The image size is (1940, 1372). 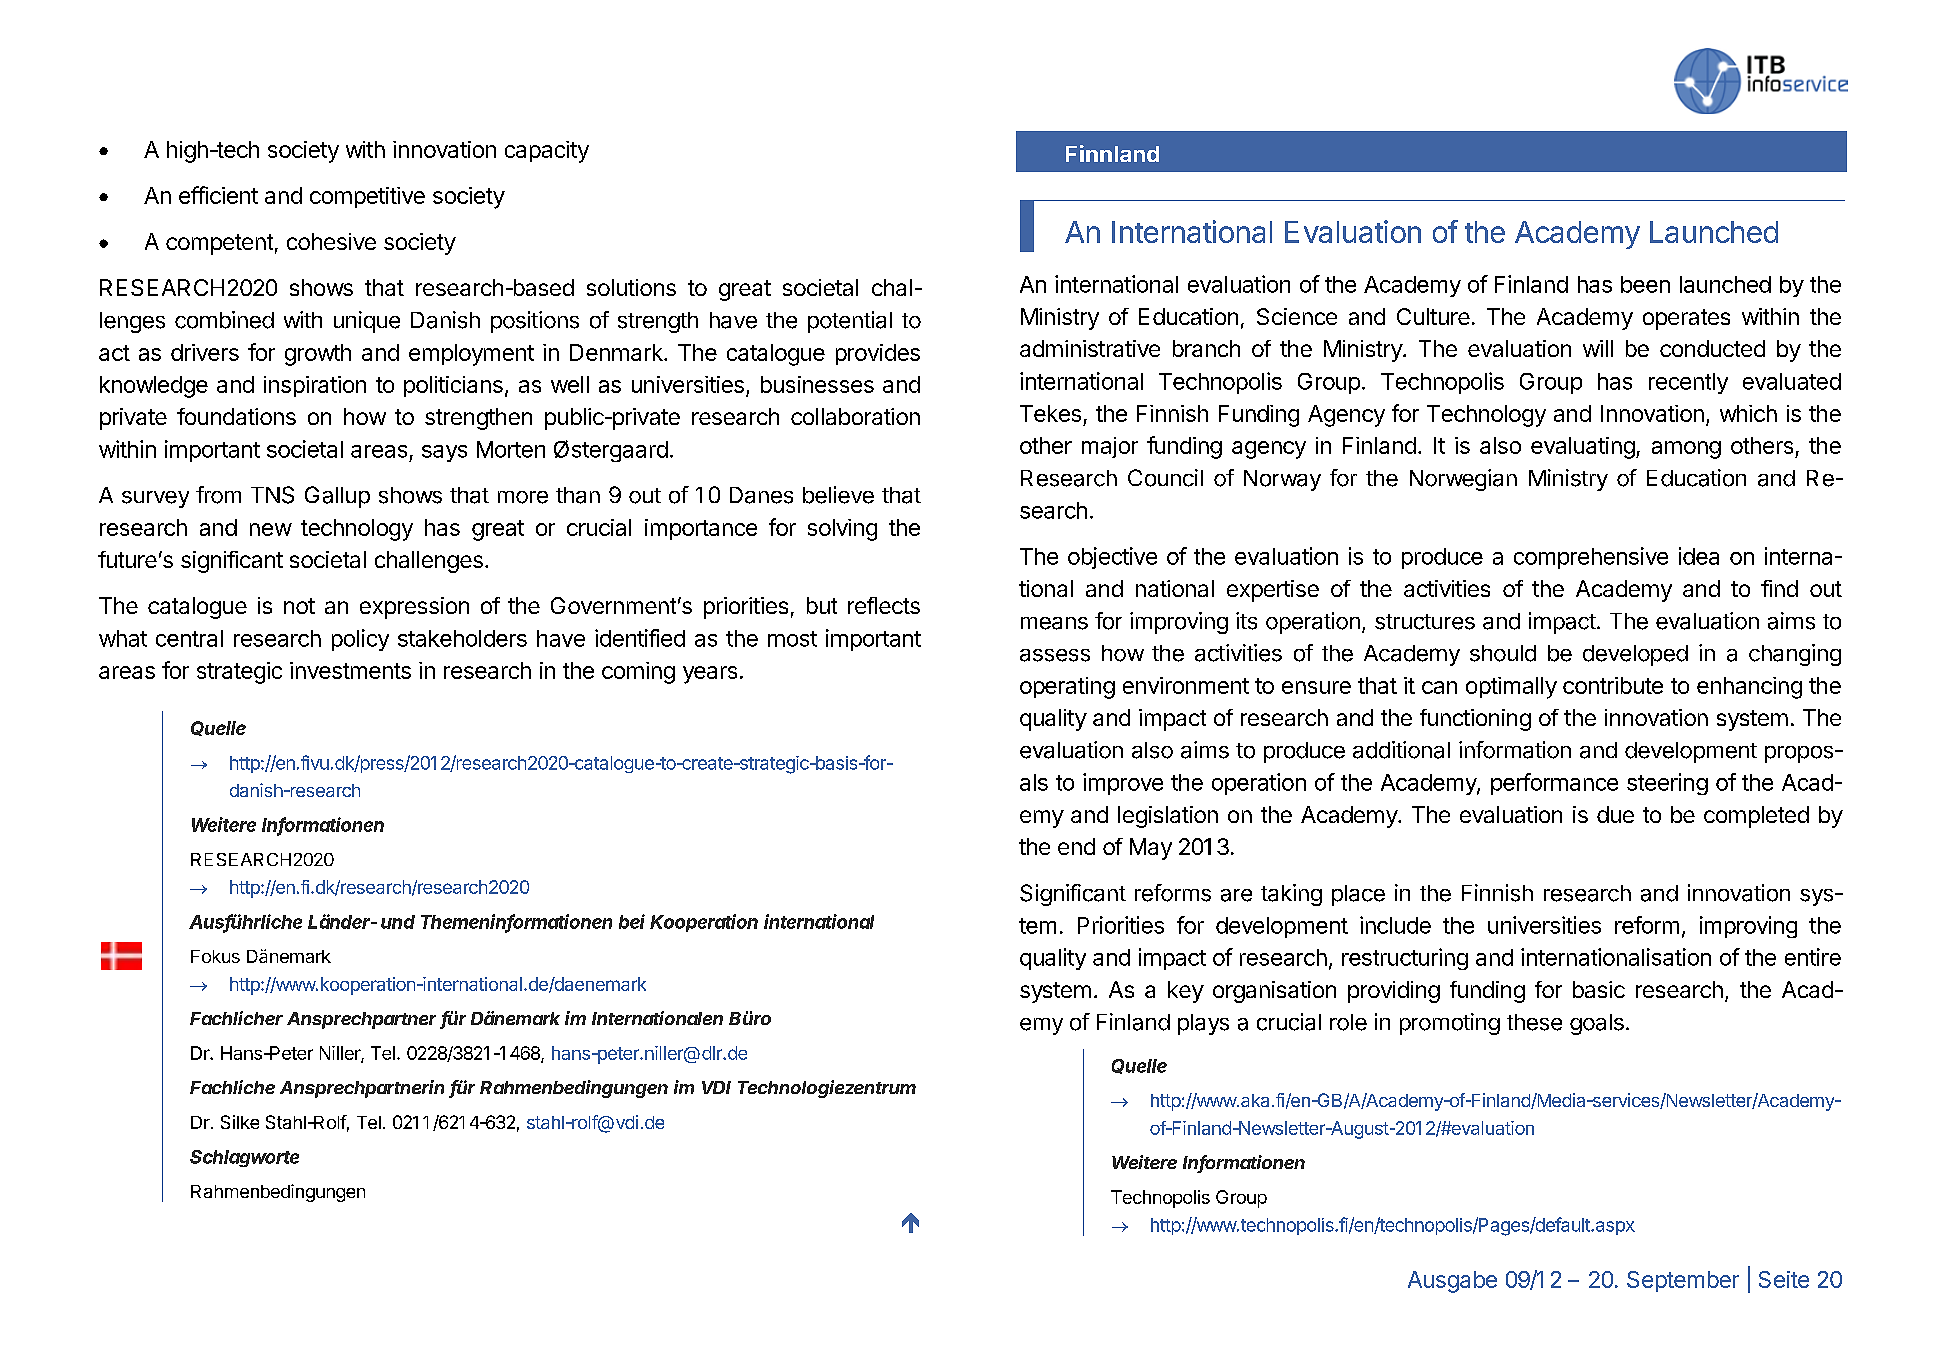 What do you see at coordinates (240, 1122) in the image?
I see `Silke` at bounding box center [240, 1122].
